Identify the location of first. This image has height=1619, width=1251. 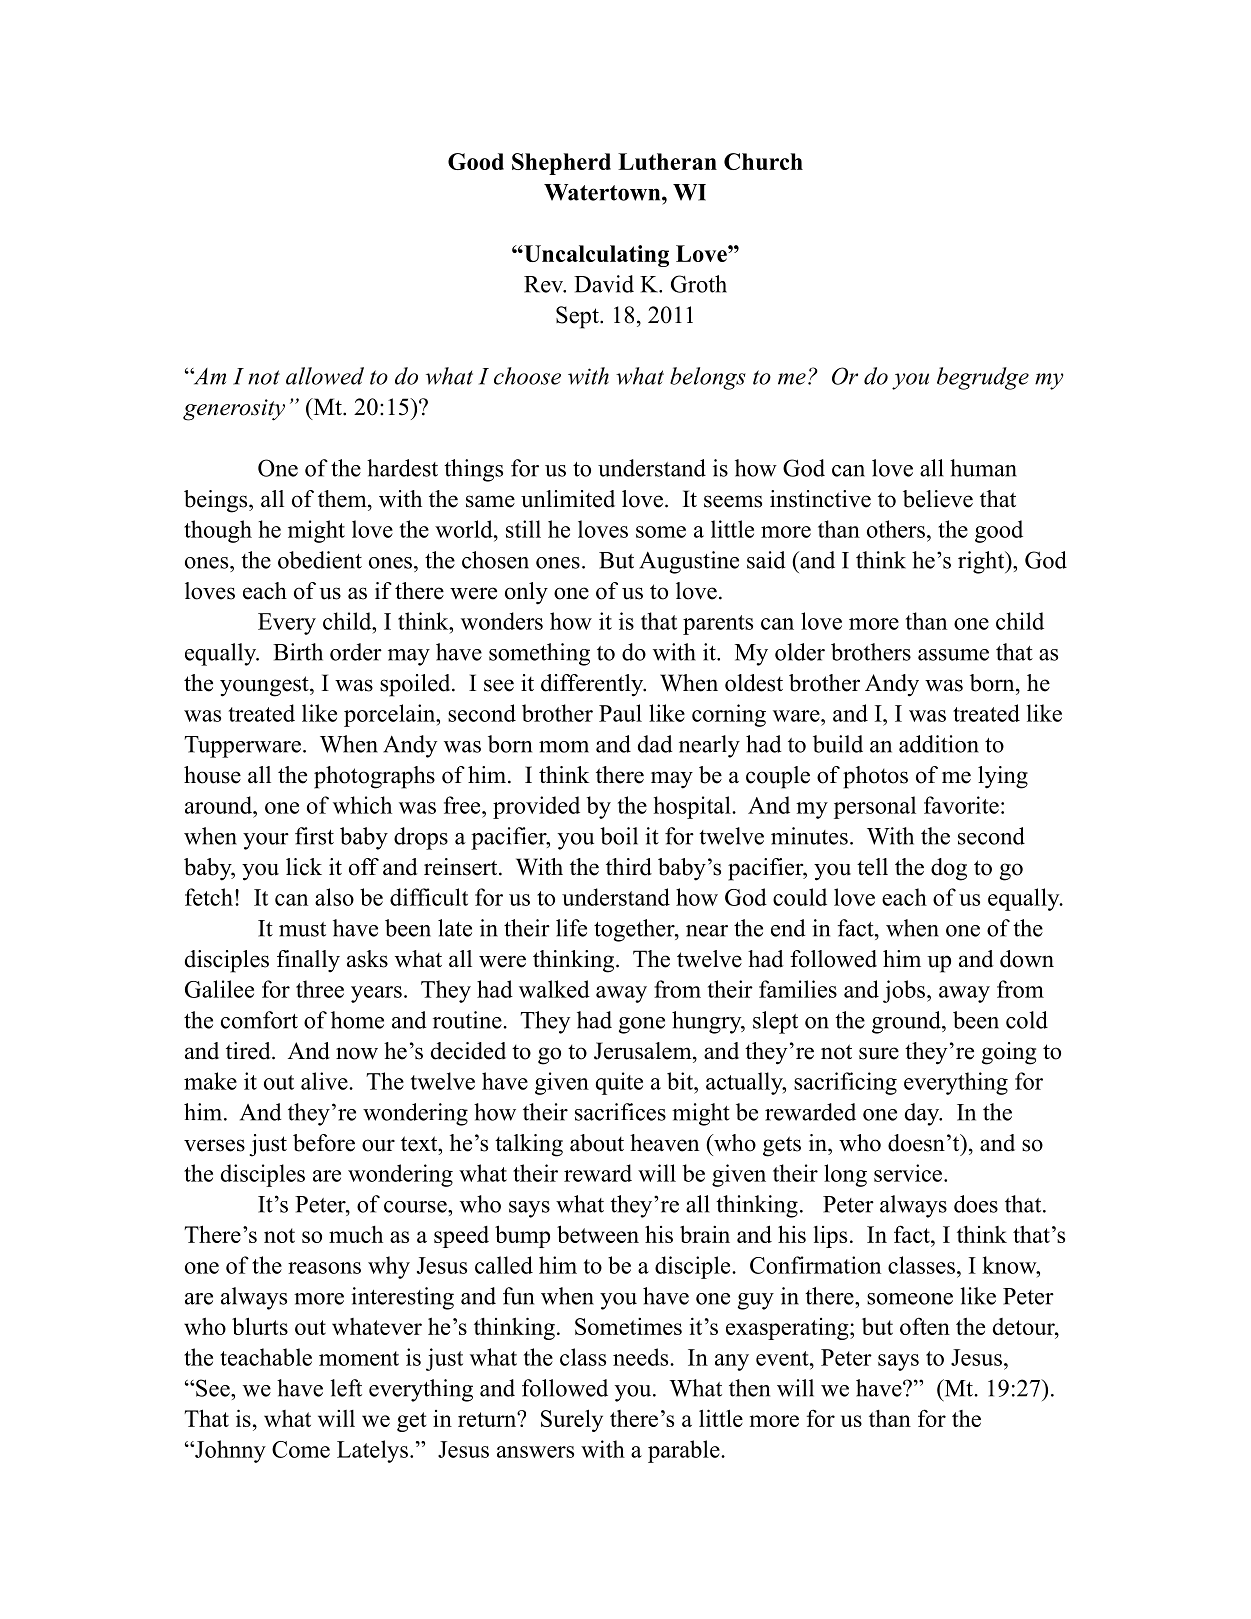
(314, 836).
